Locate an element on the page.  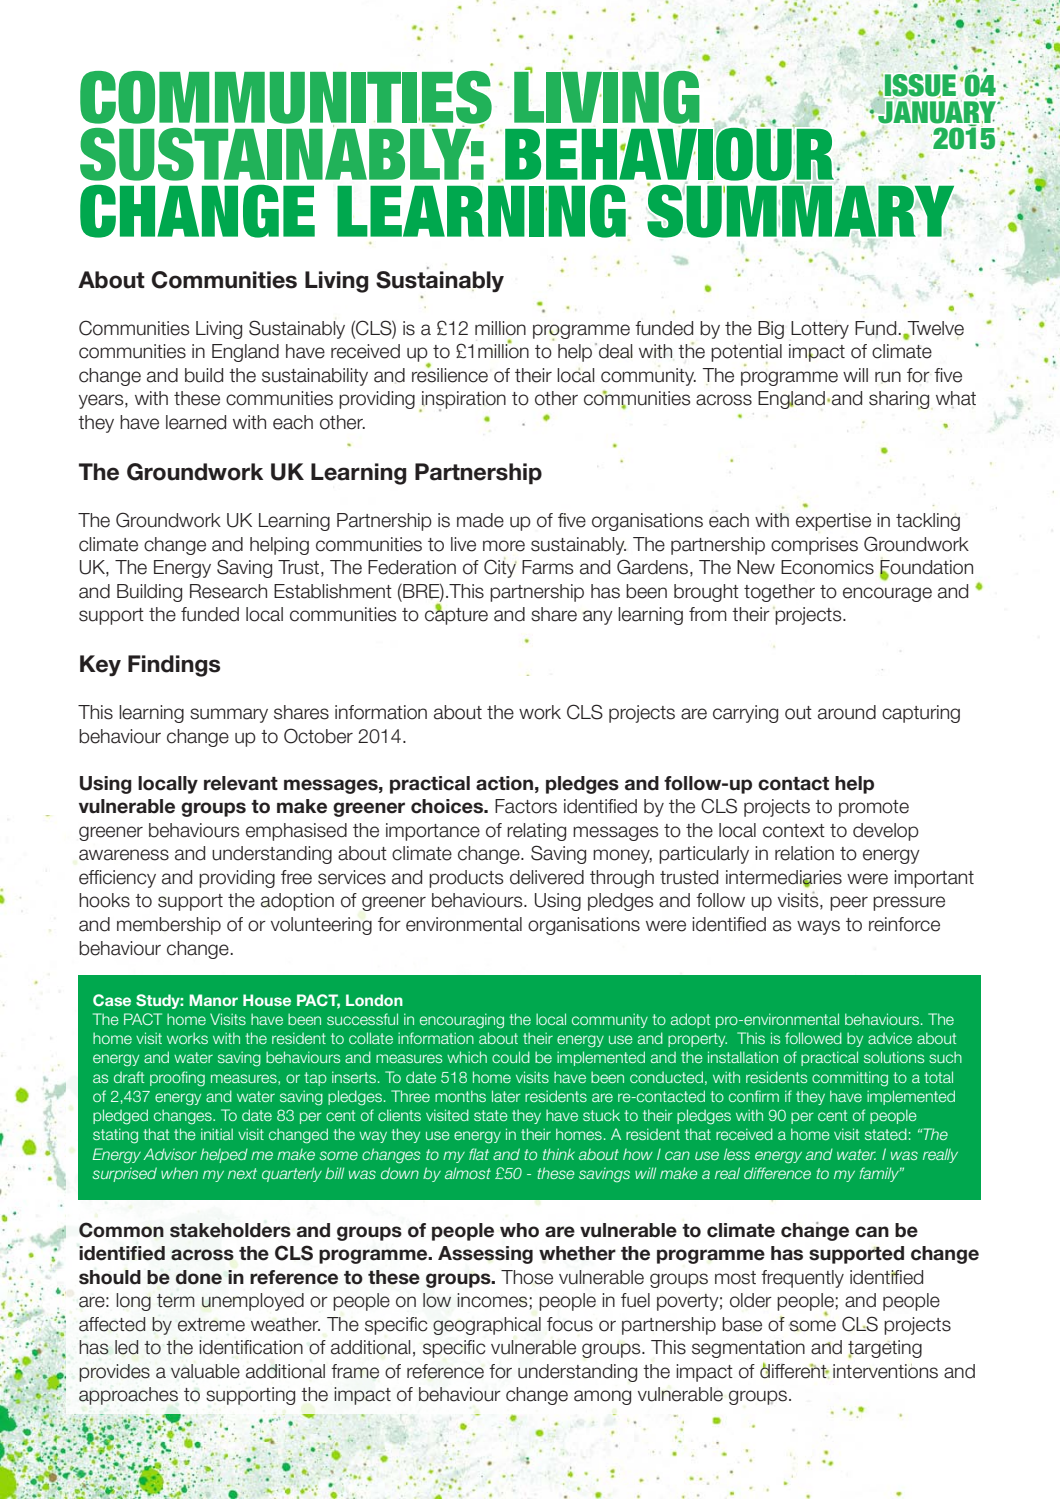
valuable is located at coordinates (205, 1371).
